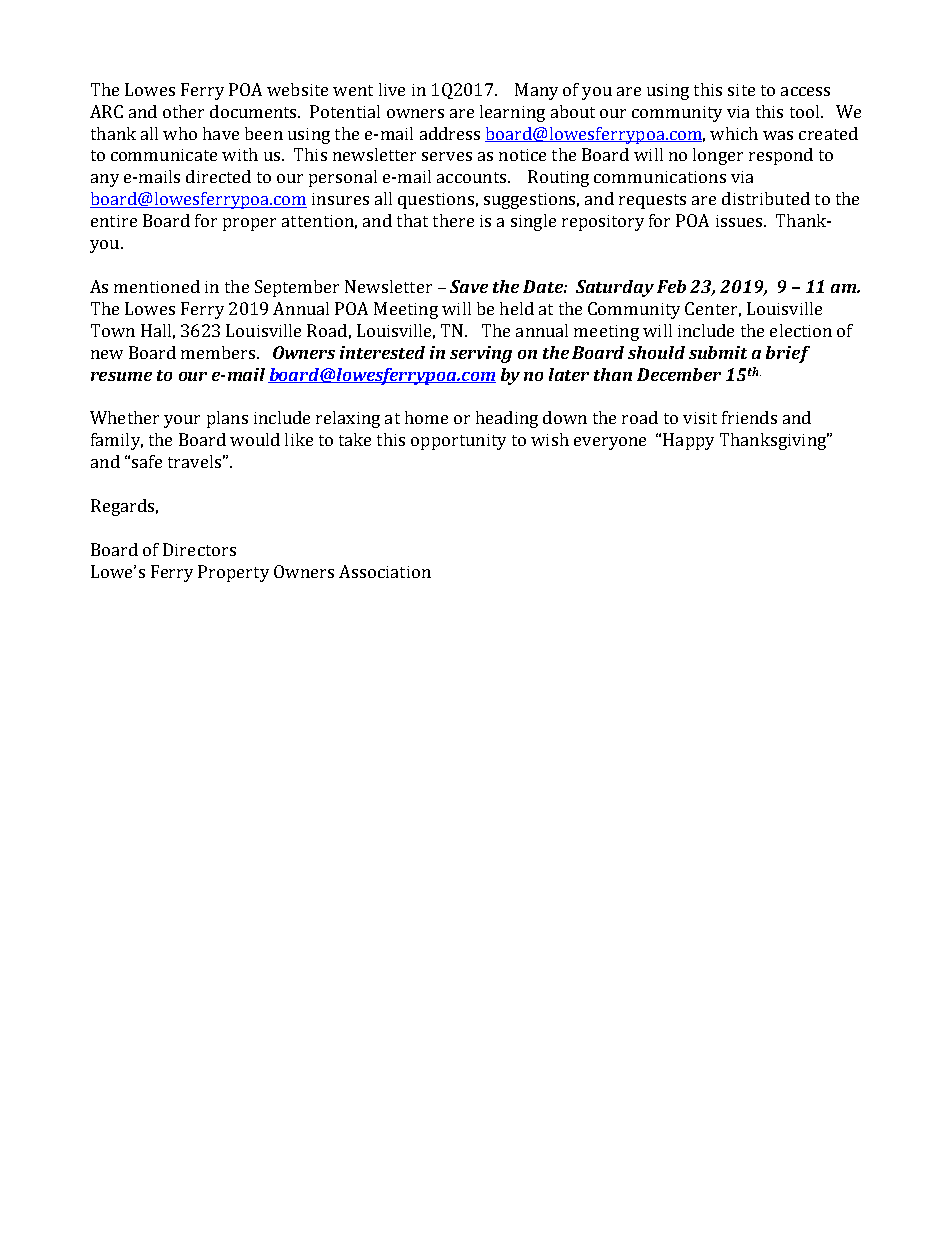  I want to click on other, so click(183, 111).
